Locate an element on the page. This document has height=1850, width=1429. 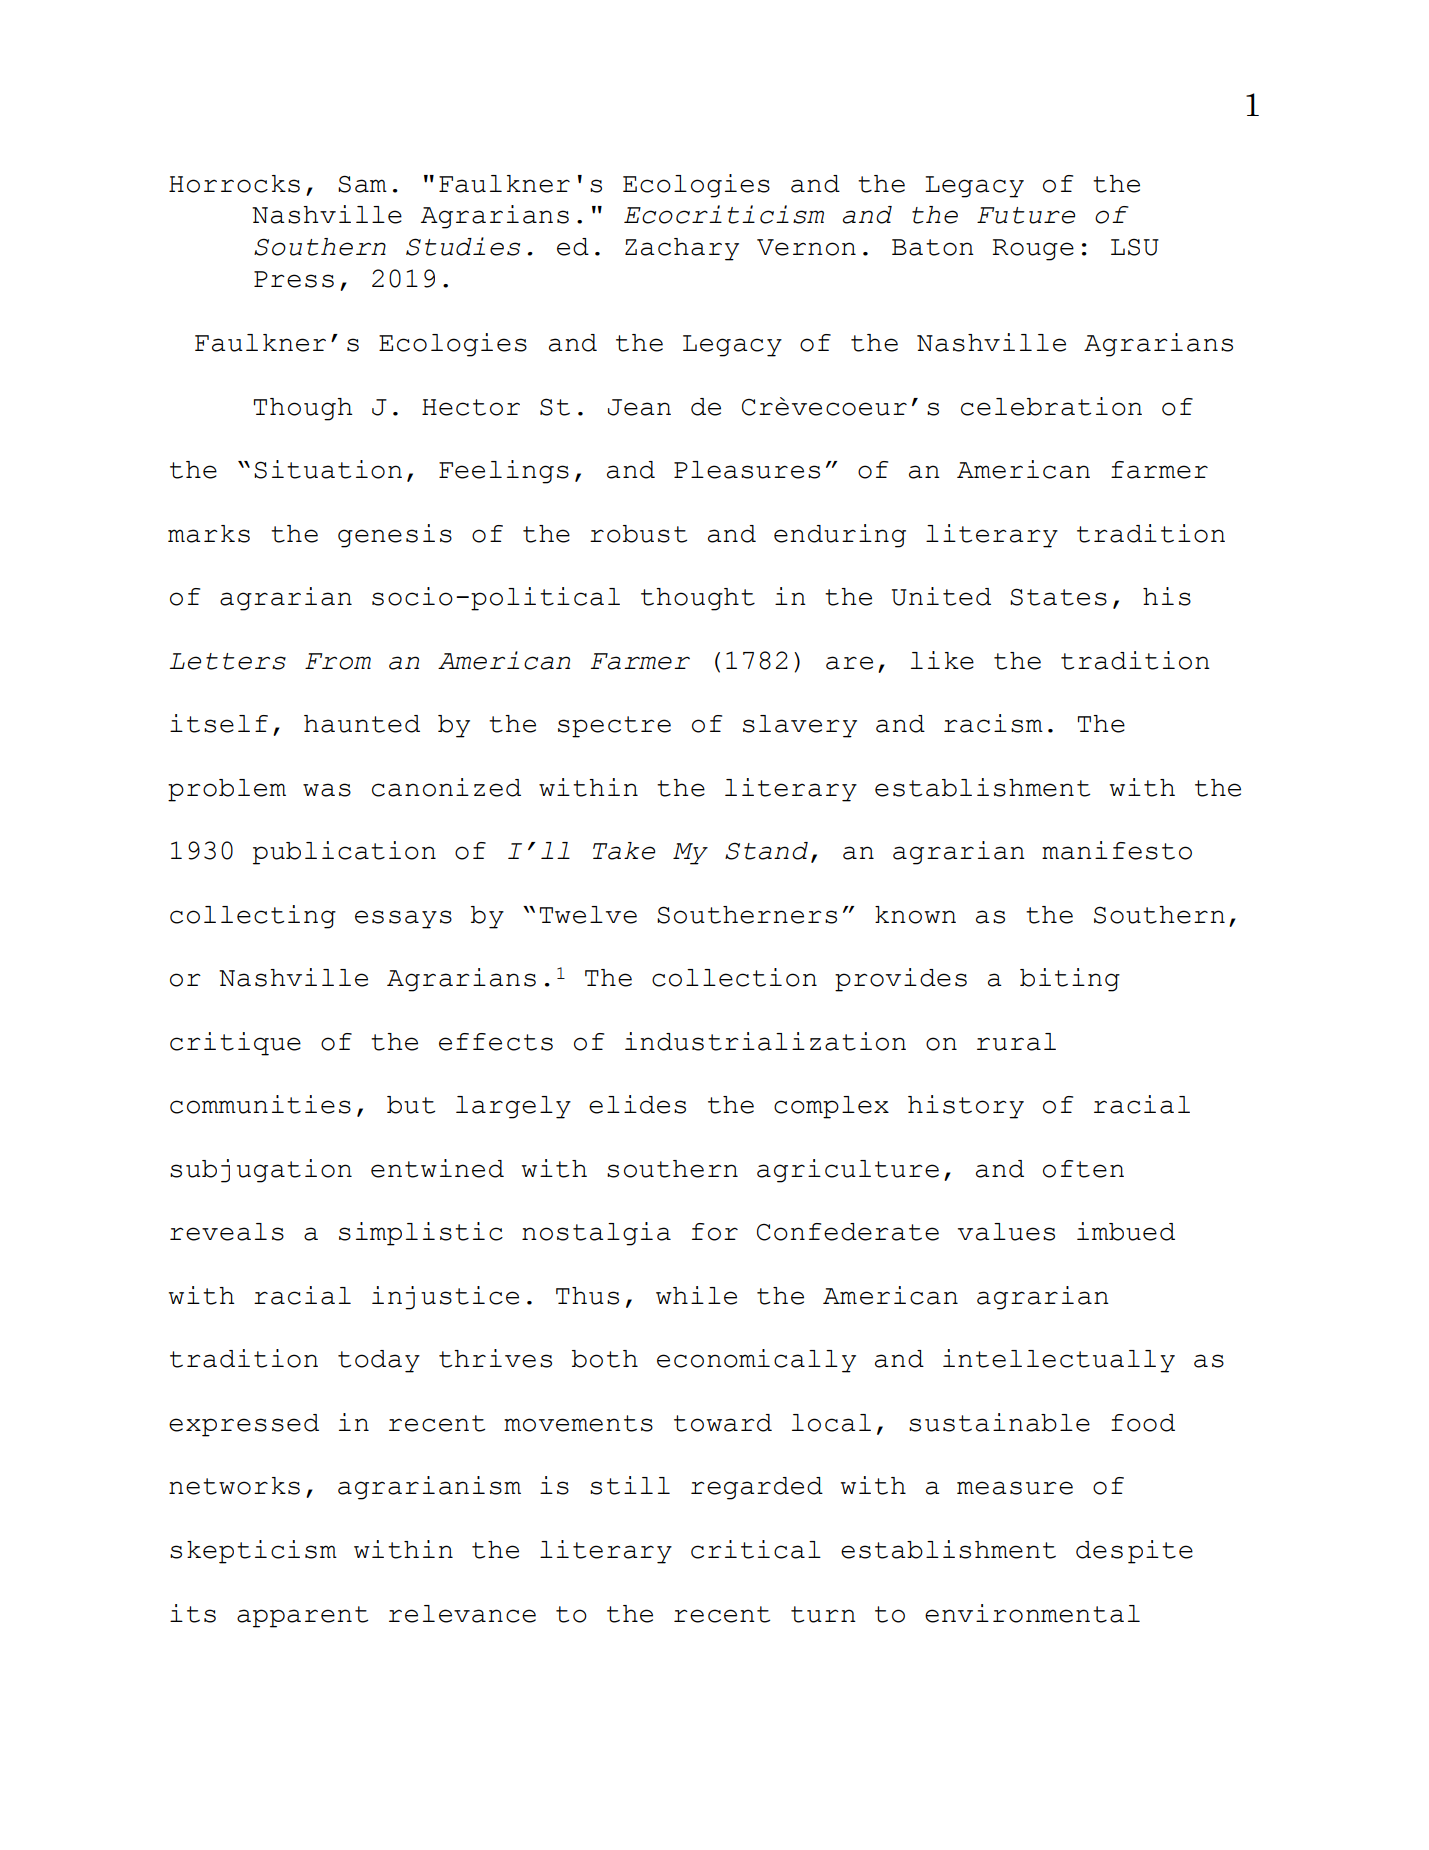
communities is located at coordinates (260, 1104).
